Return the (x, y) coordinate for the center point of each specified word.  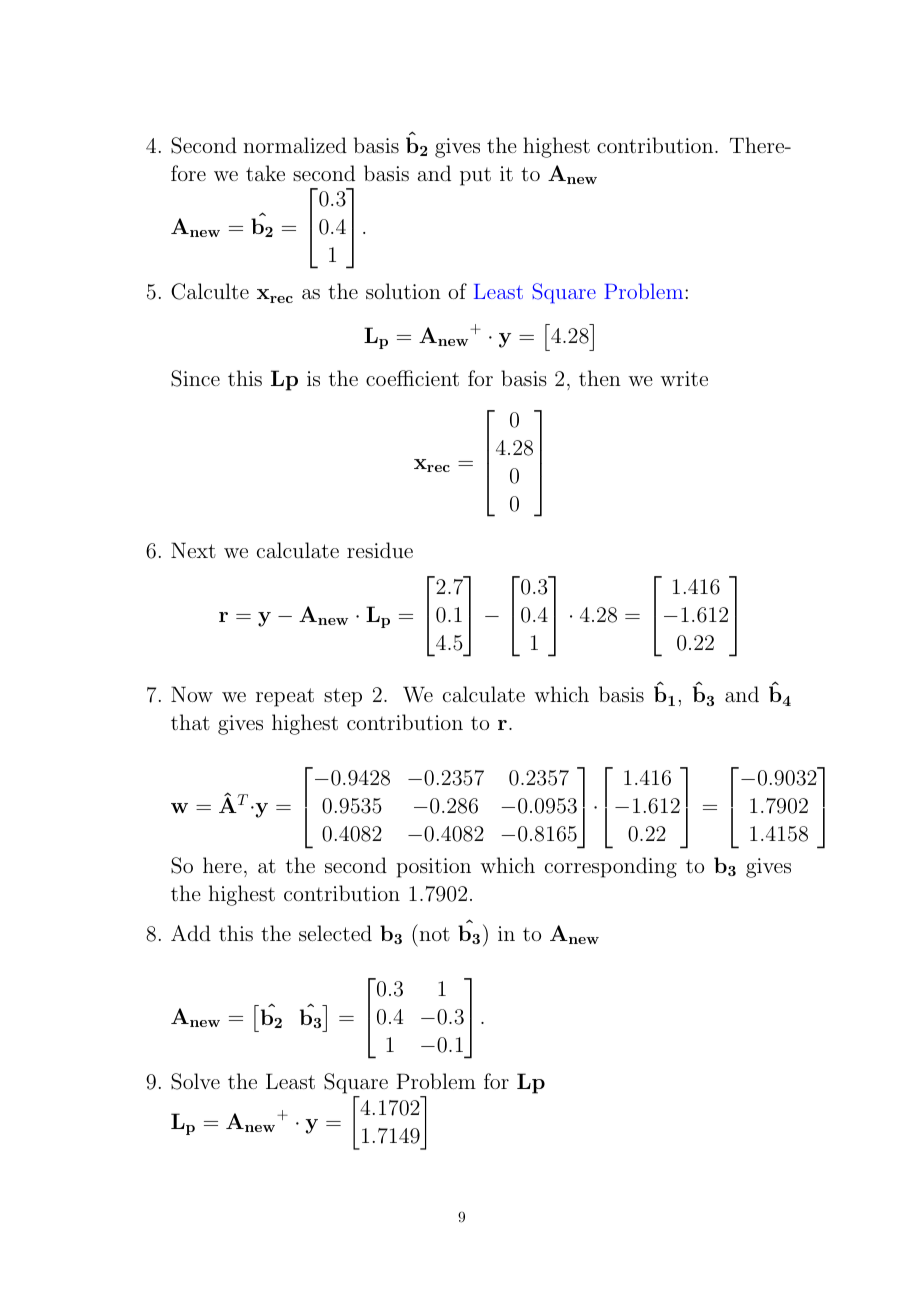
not (435, 934)
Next (193, 550)
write (684, 378)
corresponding (611, 867)
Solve (195, 1081)
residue (380, 550)
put (475, 176)
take (265, 173)
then (600, 378)
